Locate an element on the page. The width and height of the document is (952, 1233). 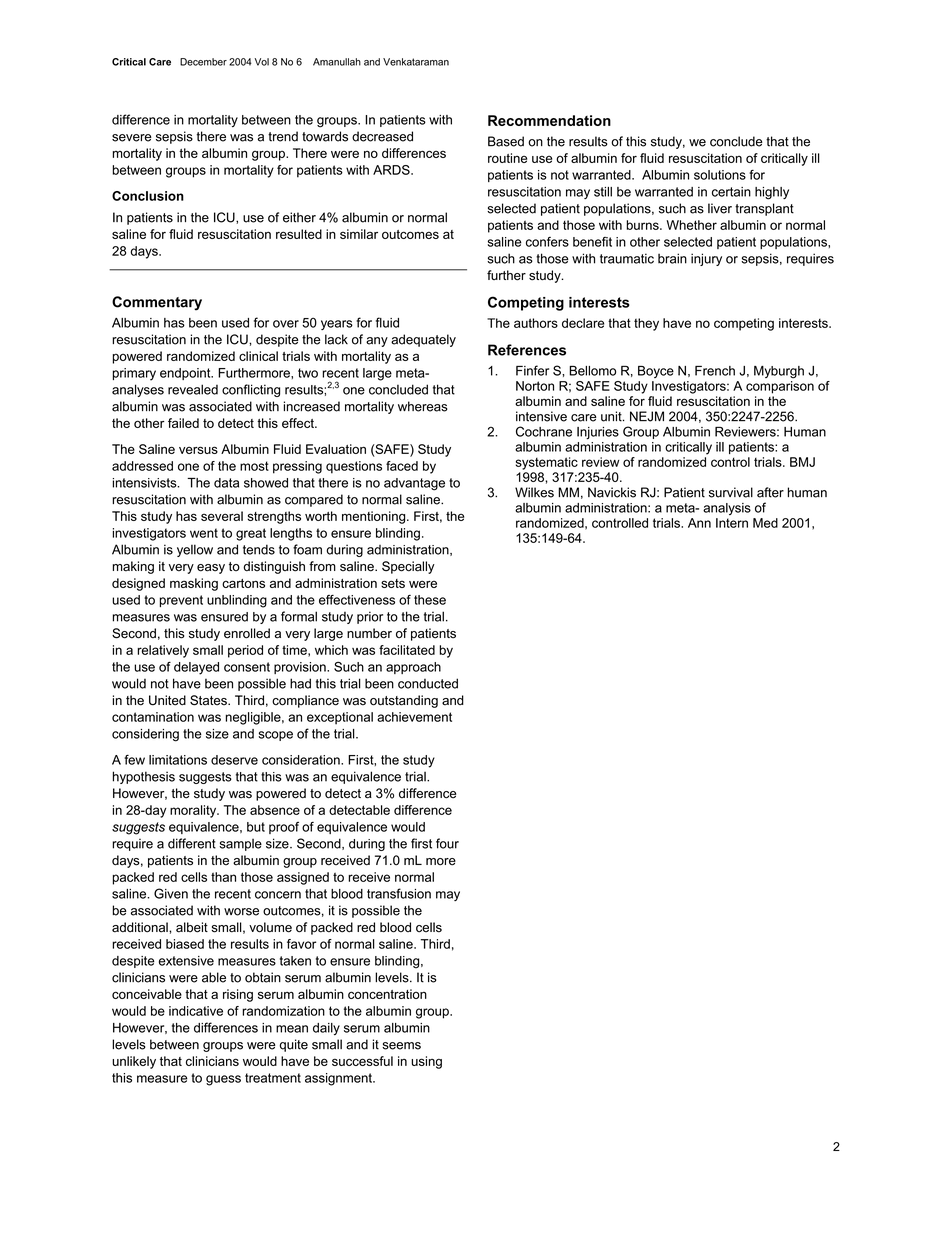
solutions is located at coordinates (720, 175).
